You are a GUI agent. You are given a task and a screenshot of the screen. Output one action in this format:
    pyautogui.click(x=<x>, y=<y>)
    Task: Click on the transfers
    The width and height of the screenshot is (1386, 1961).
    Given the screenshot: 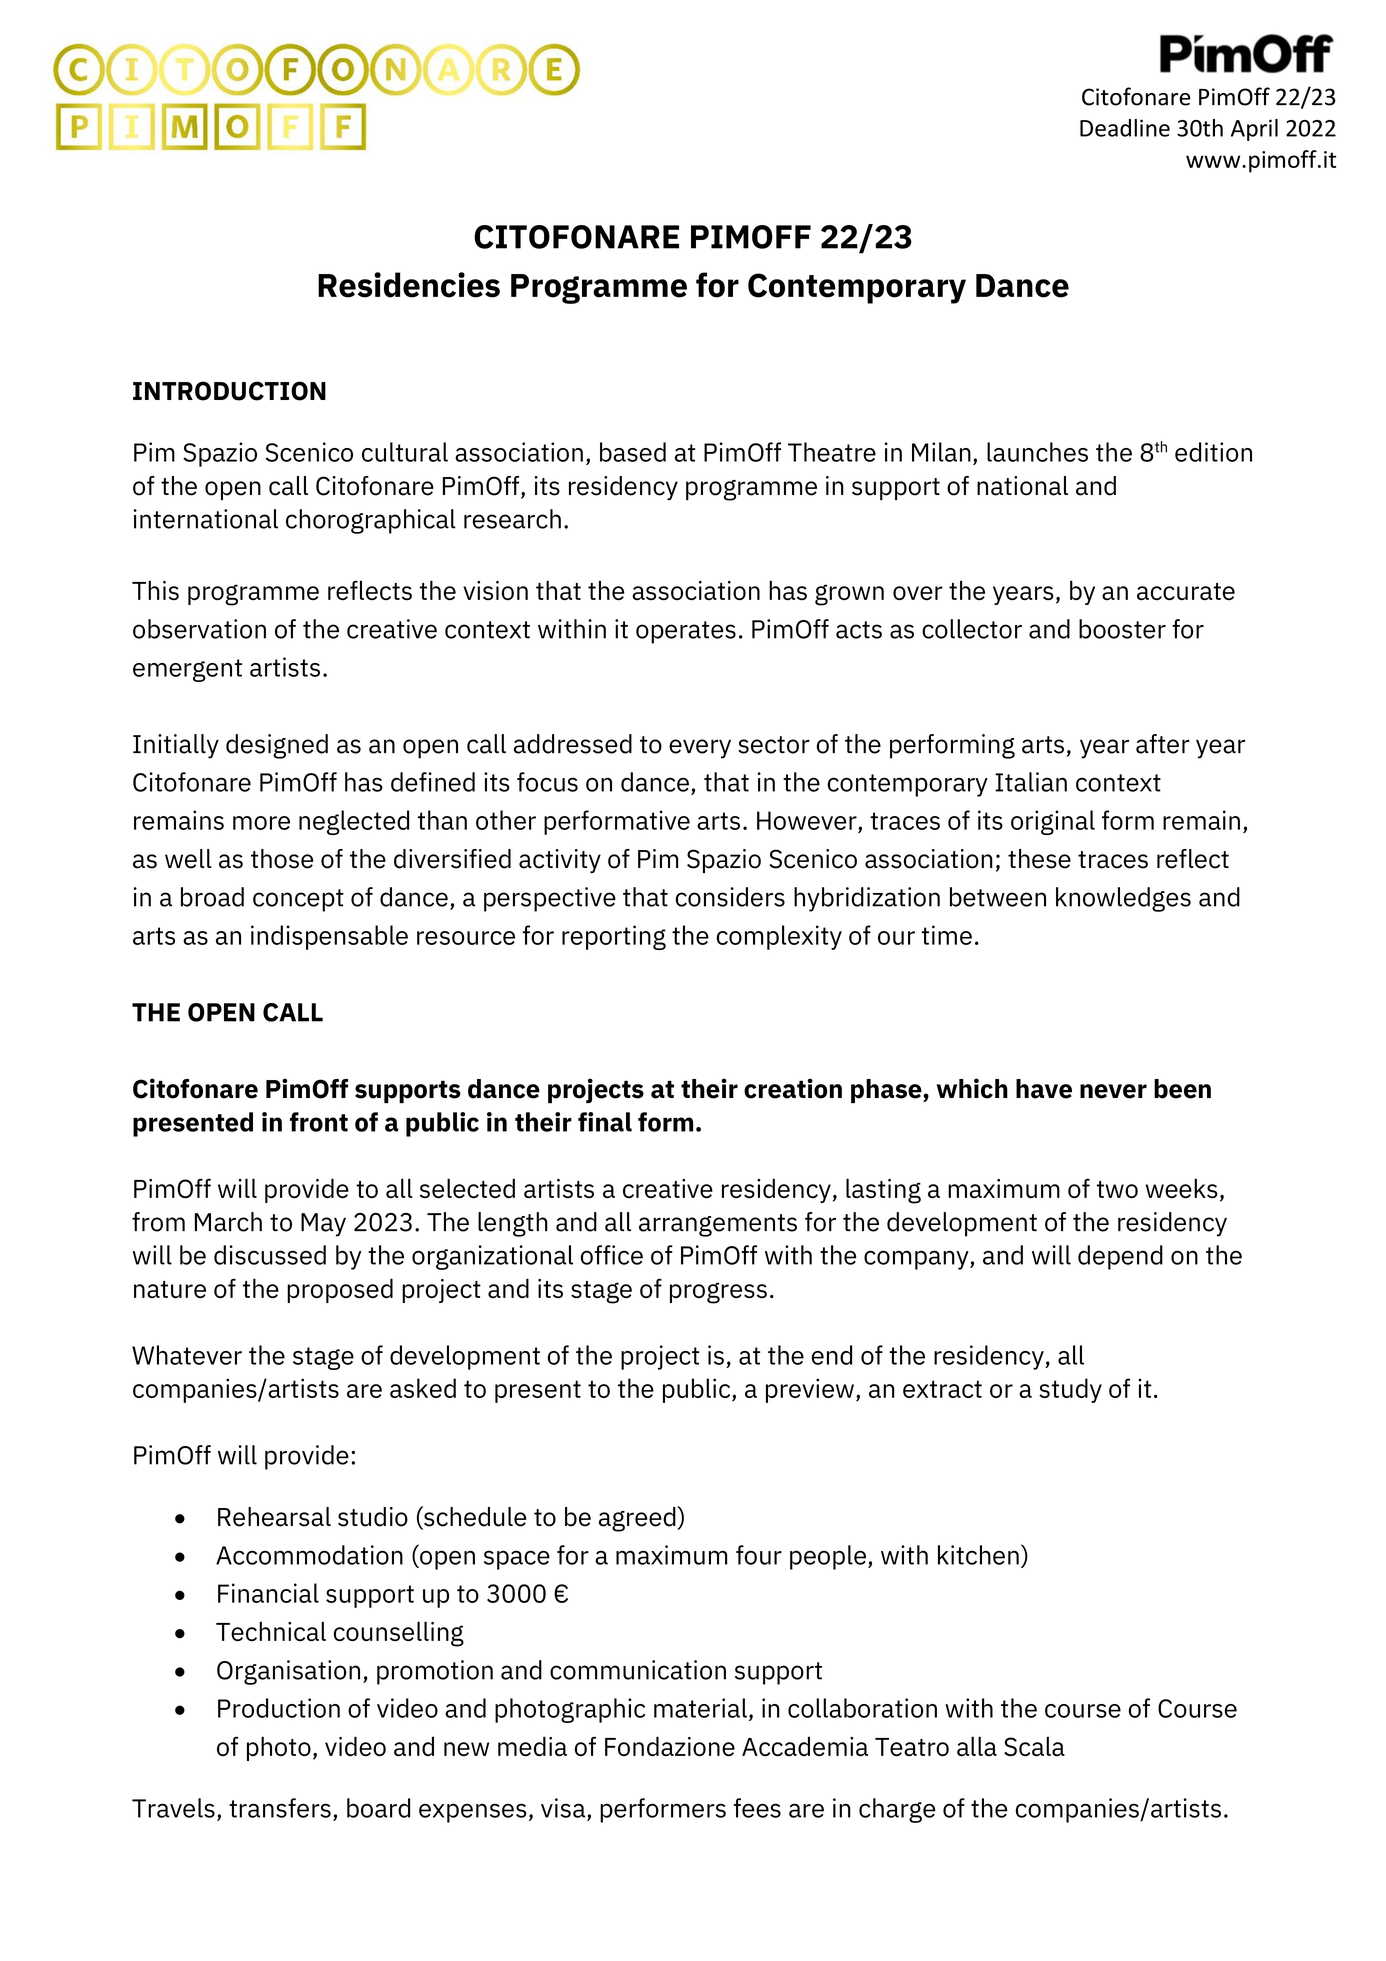 What is the action you would take?
    pyautogui.click(x=280, y=1808)
